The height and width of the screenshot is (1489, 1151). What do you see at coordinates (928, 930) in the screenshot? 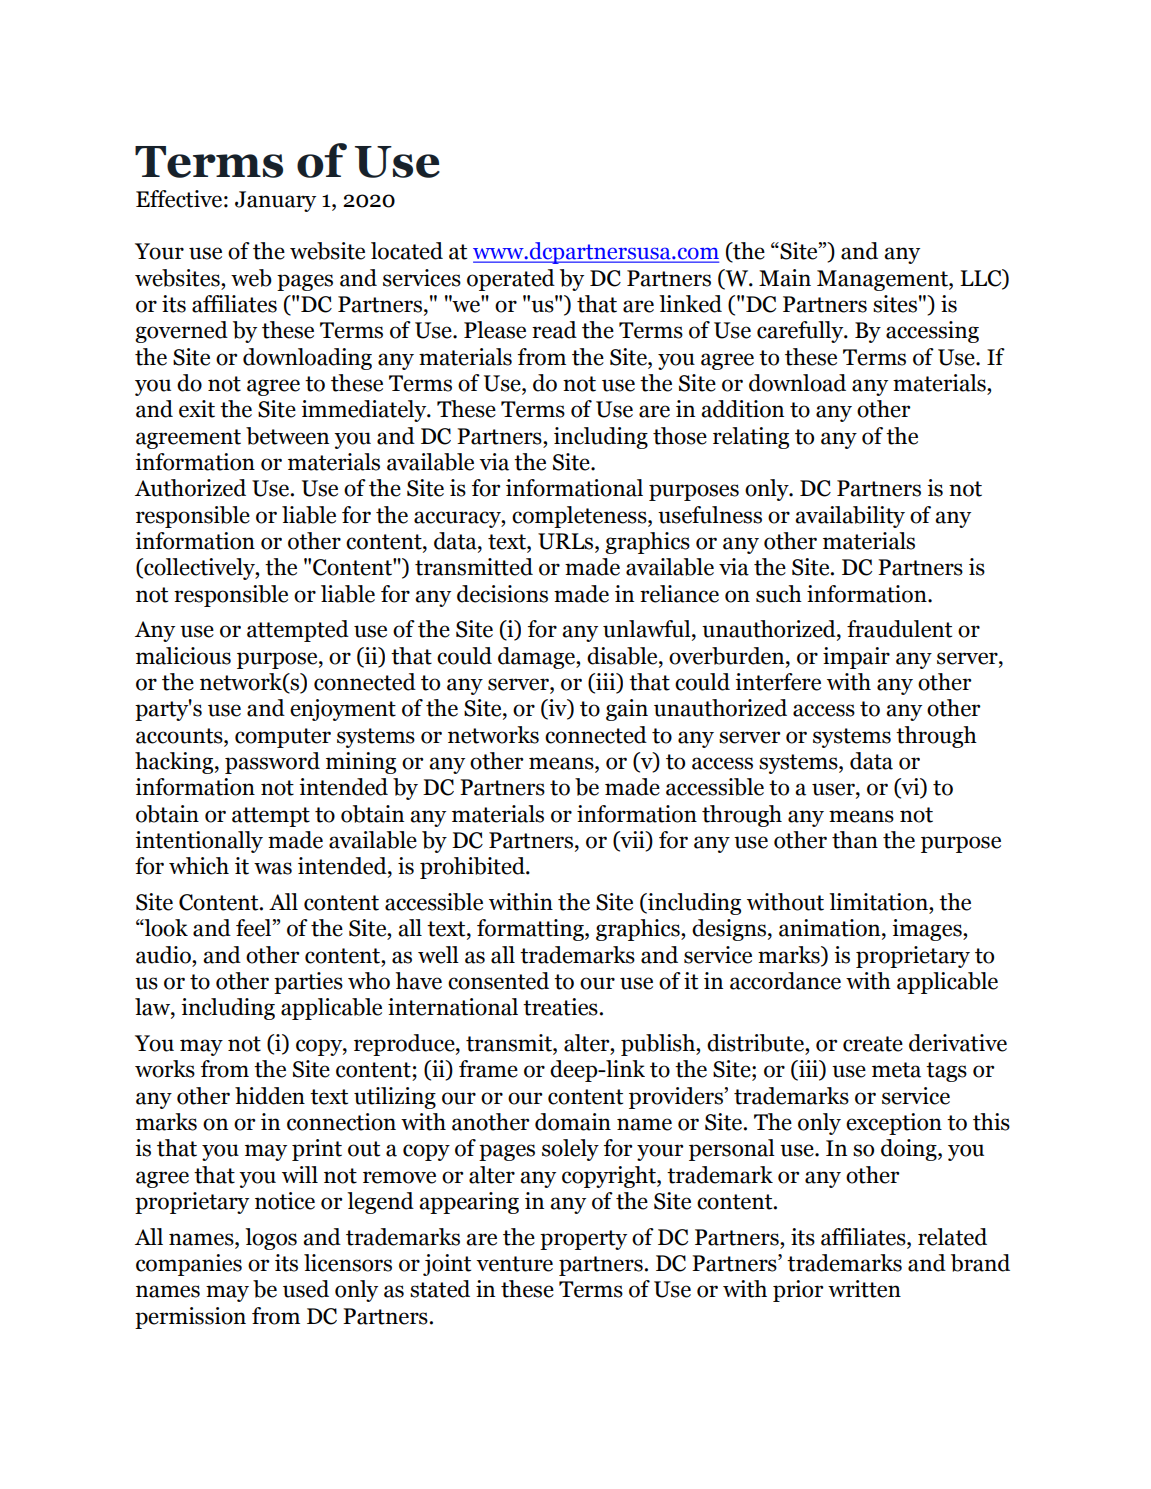
I see `images` at bounding box center [928, 930].
